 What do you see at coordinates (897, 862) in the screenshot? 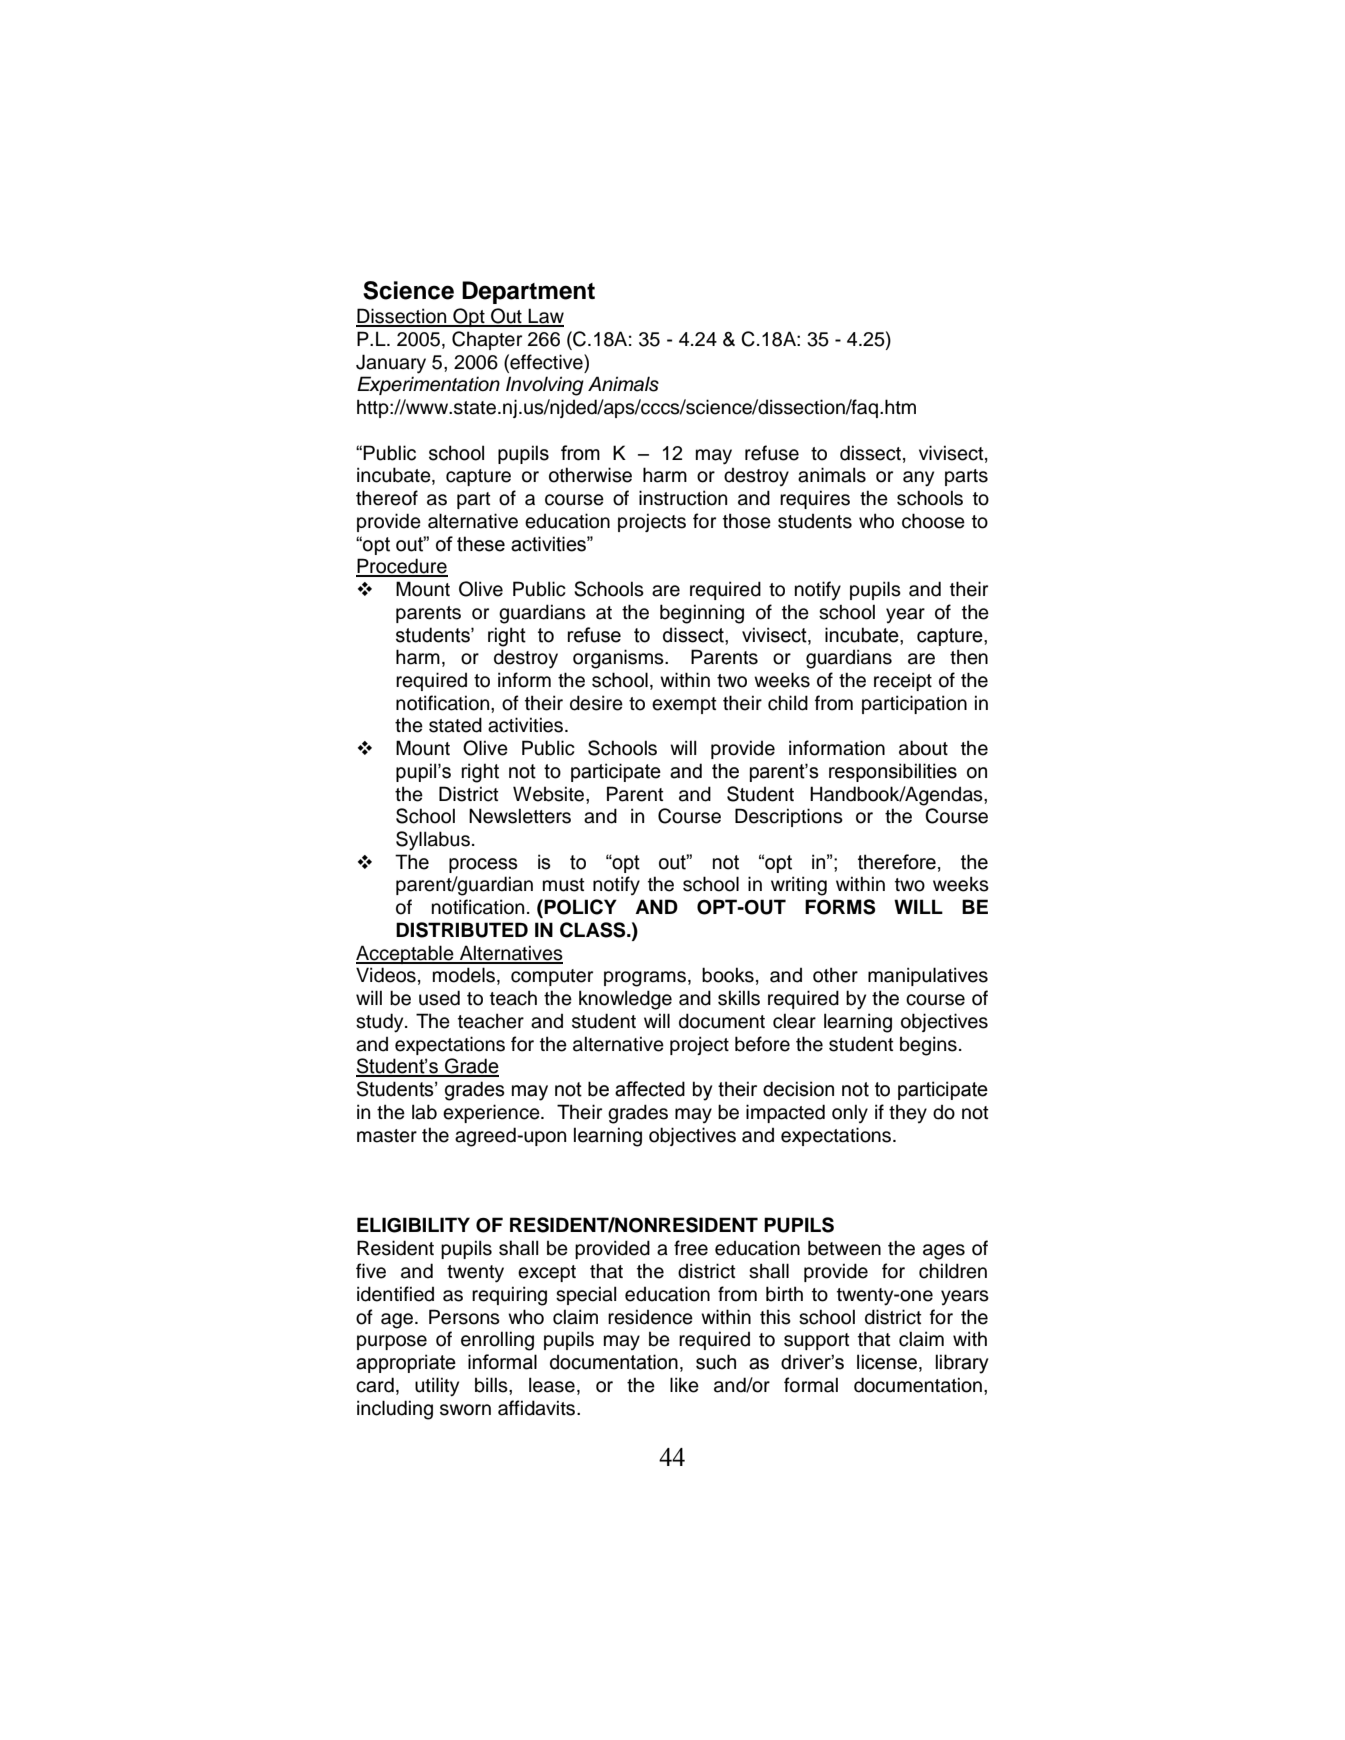
I see `therefore` at bounding box center [897, 862].
